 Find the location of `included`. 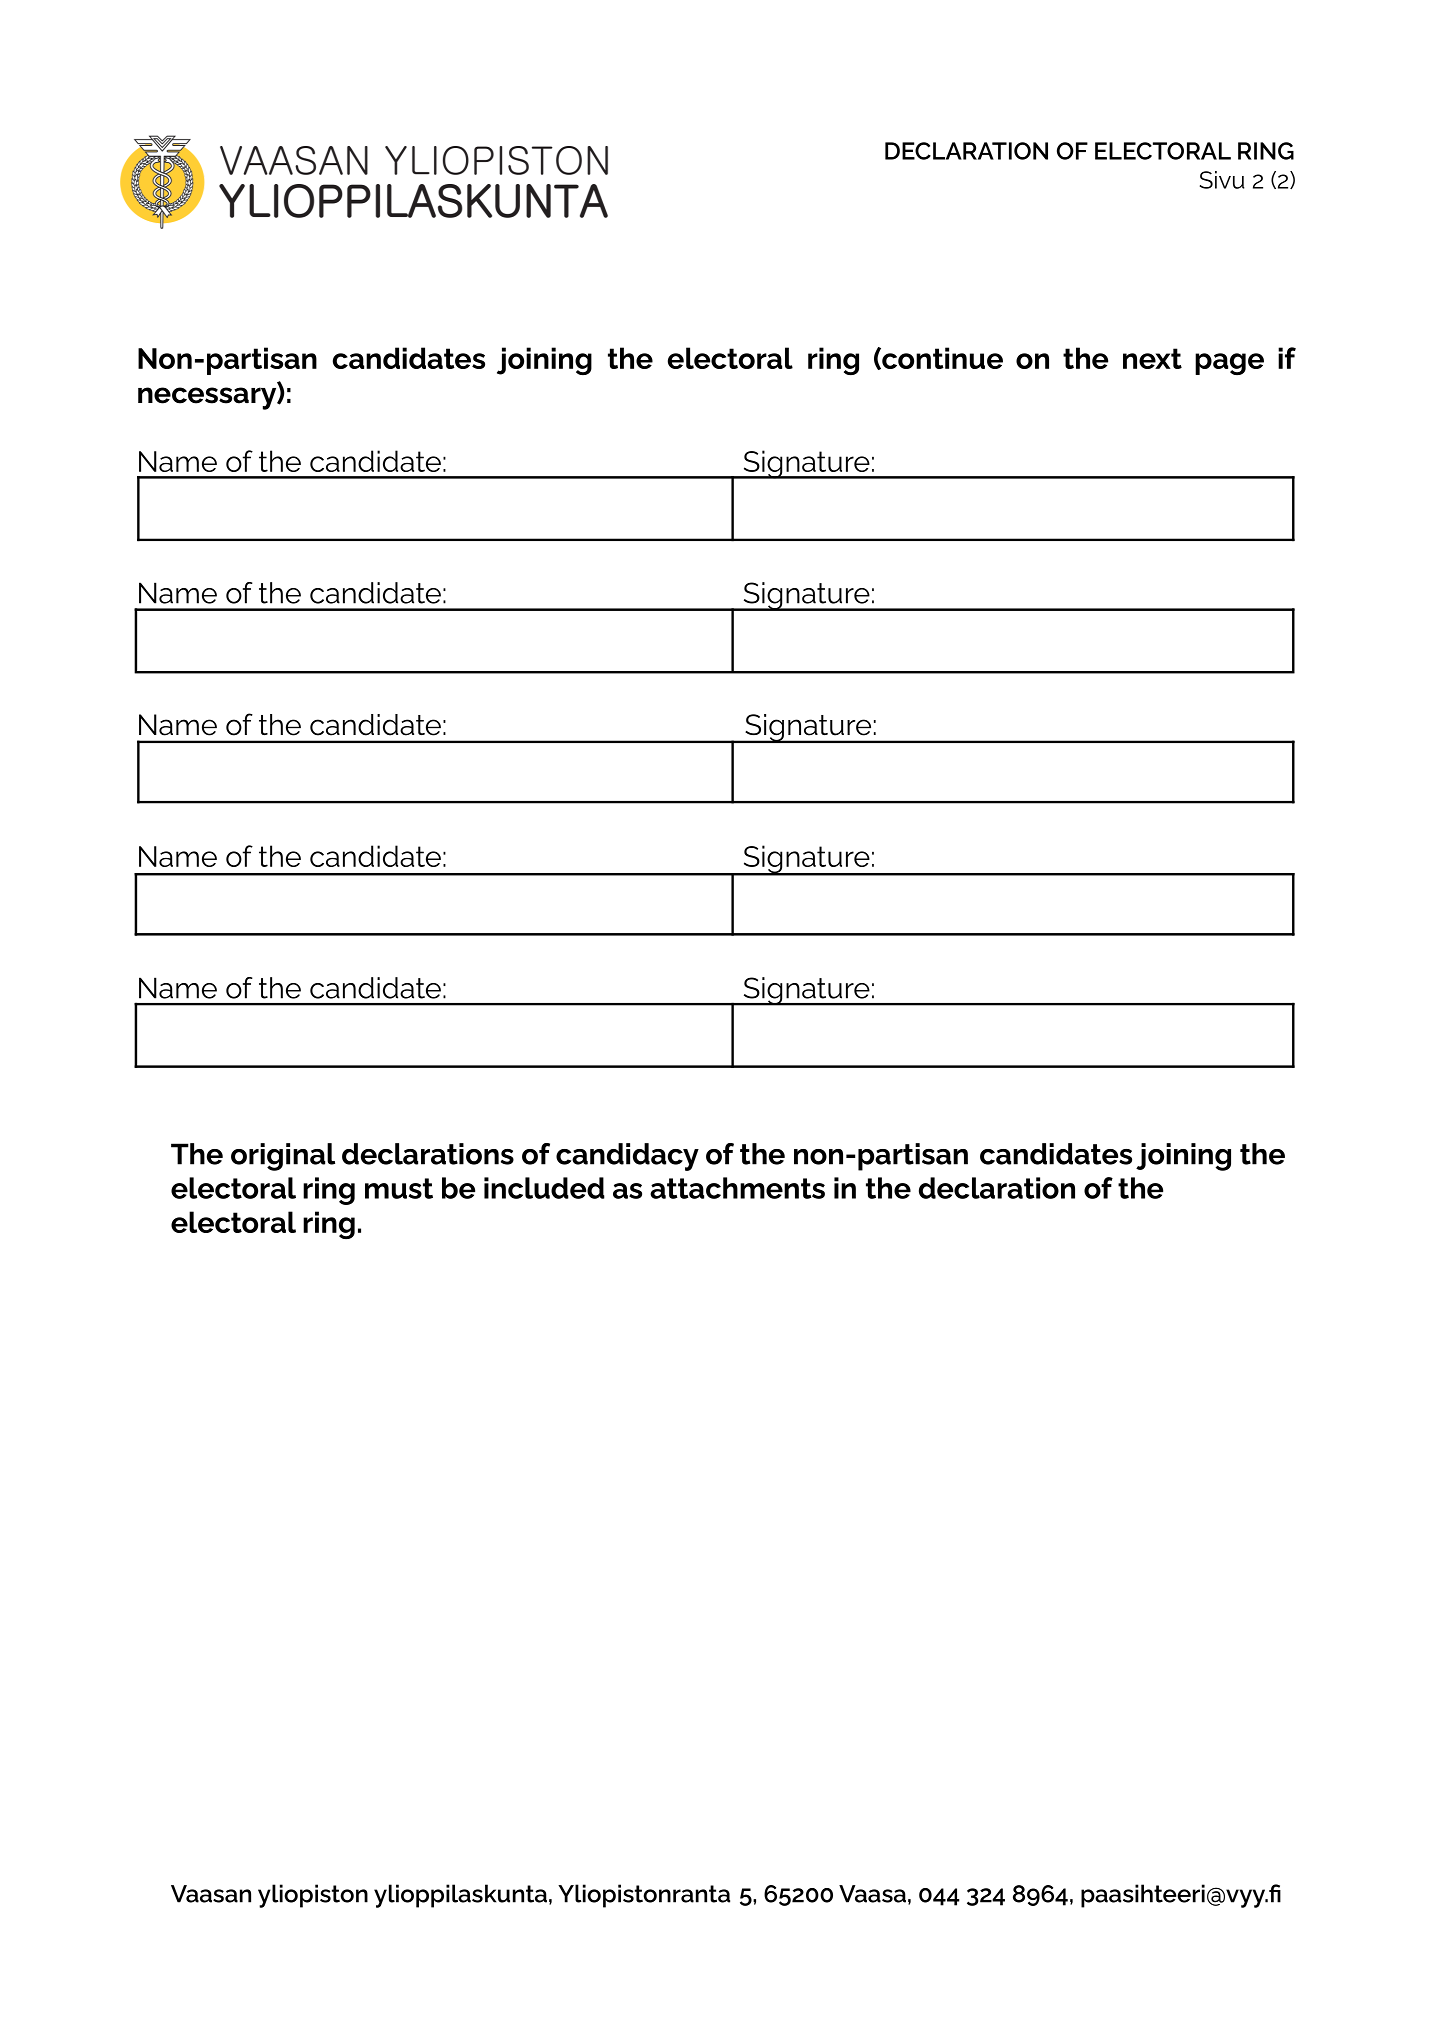

included is located at coordinates (544, 1188).
